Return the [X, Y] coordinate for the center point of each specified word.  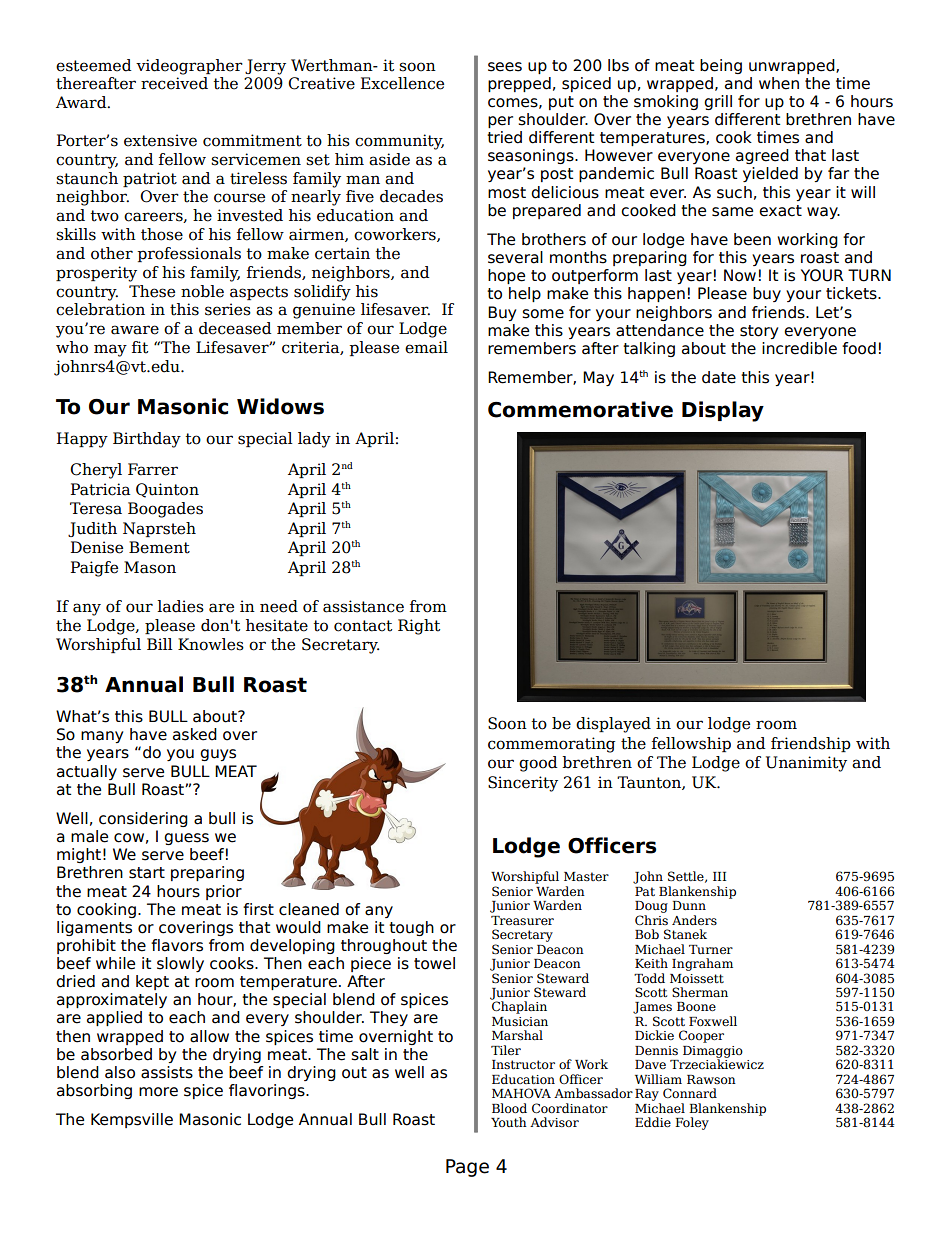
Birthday [147, 440]
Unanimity [806, 764]
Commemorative [580, 409]
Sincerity [523, 784]
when [779, 83]
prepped [519, 84]
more [158, 1092]
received [174, 83]
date [719, 377]
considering [143, 819]
